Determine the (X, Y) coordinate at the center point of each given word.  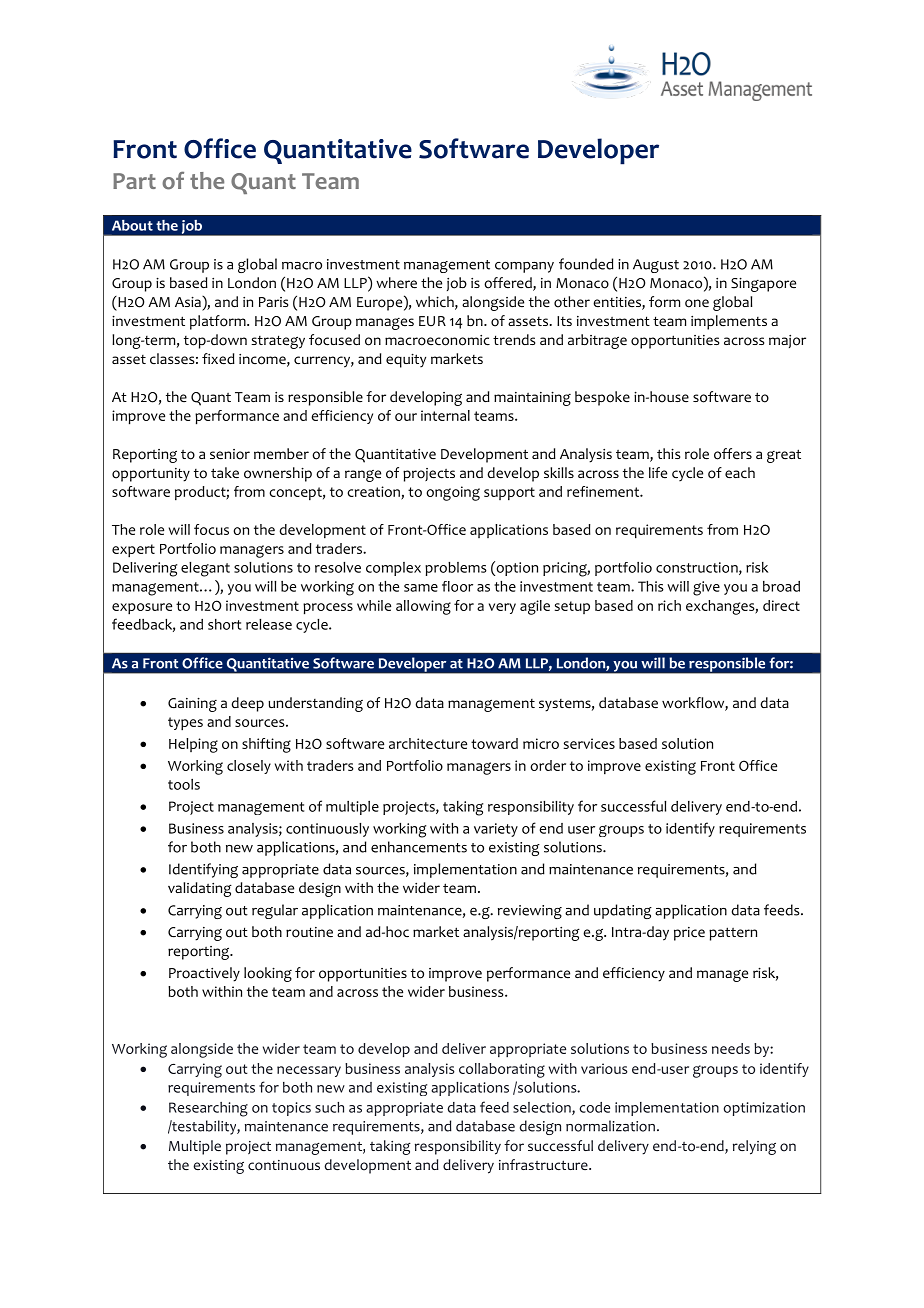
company (524, 267)
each (740, 472)
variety (496, 830)
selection (543, 1108)
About (132, 225)
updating (623, 911)
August (656, 266)
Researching (208, 1109)
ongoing (453, 493)
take (225, 472)
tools (184, 784)
